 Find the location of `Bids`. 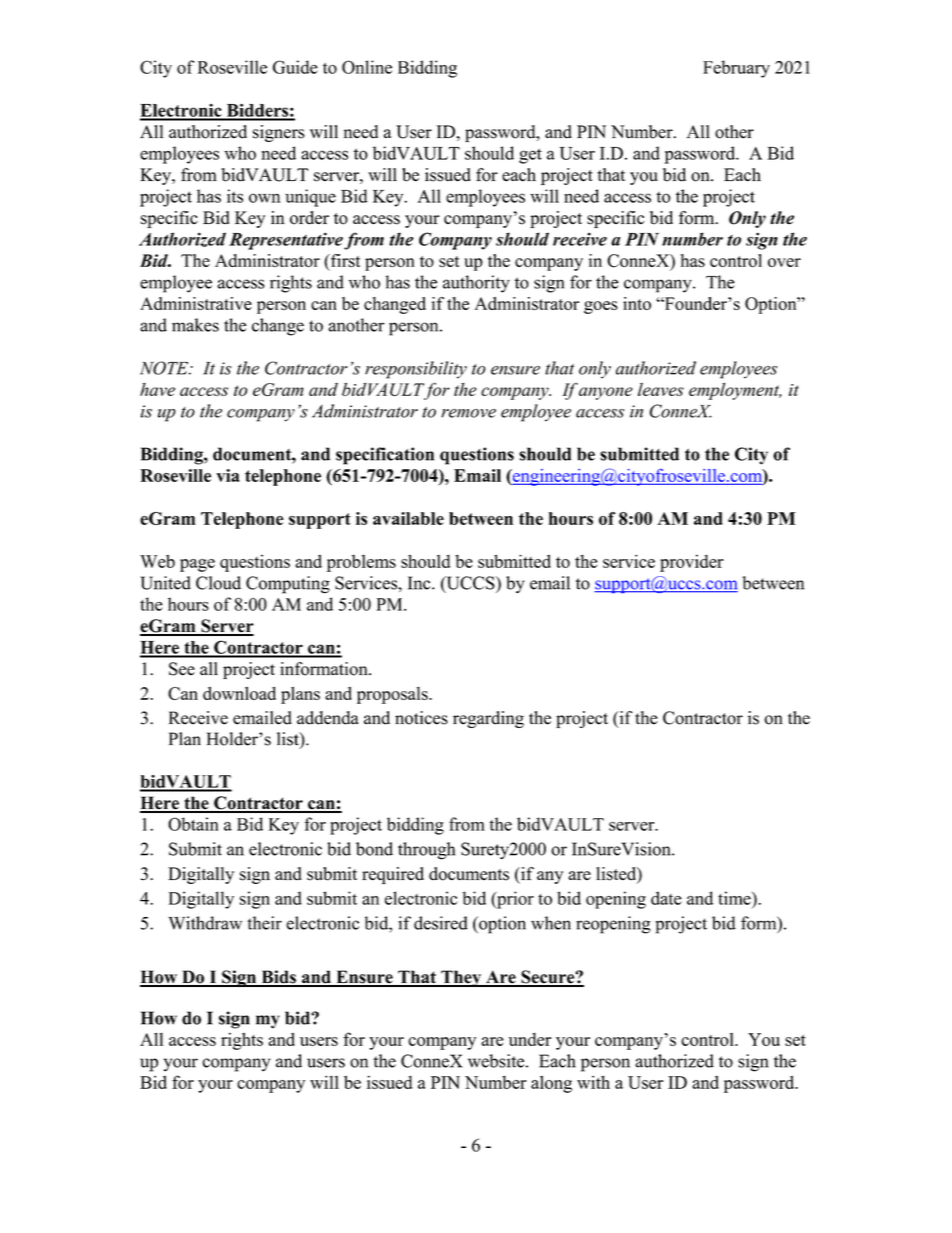

Bids is located at coordinates (278, 978).
